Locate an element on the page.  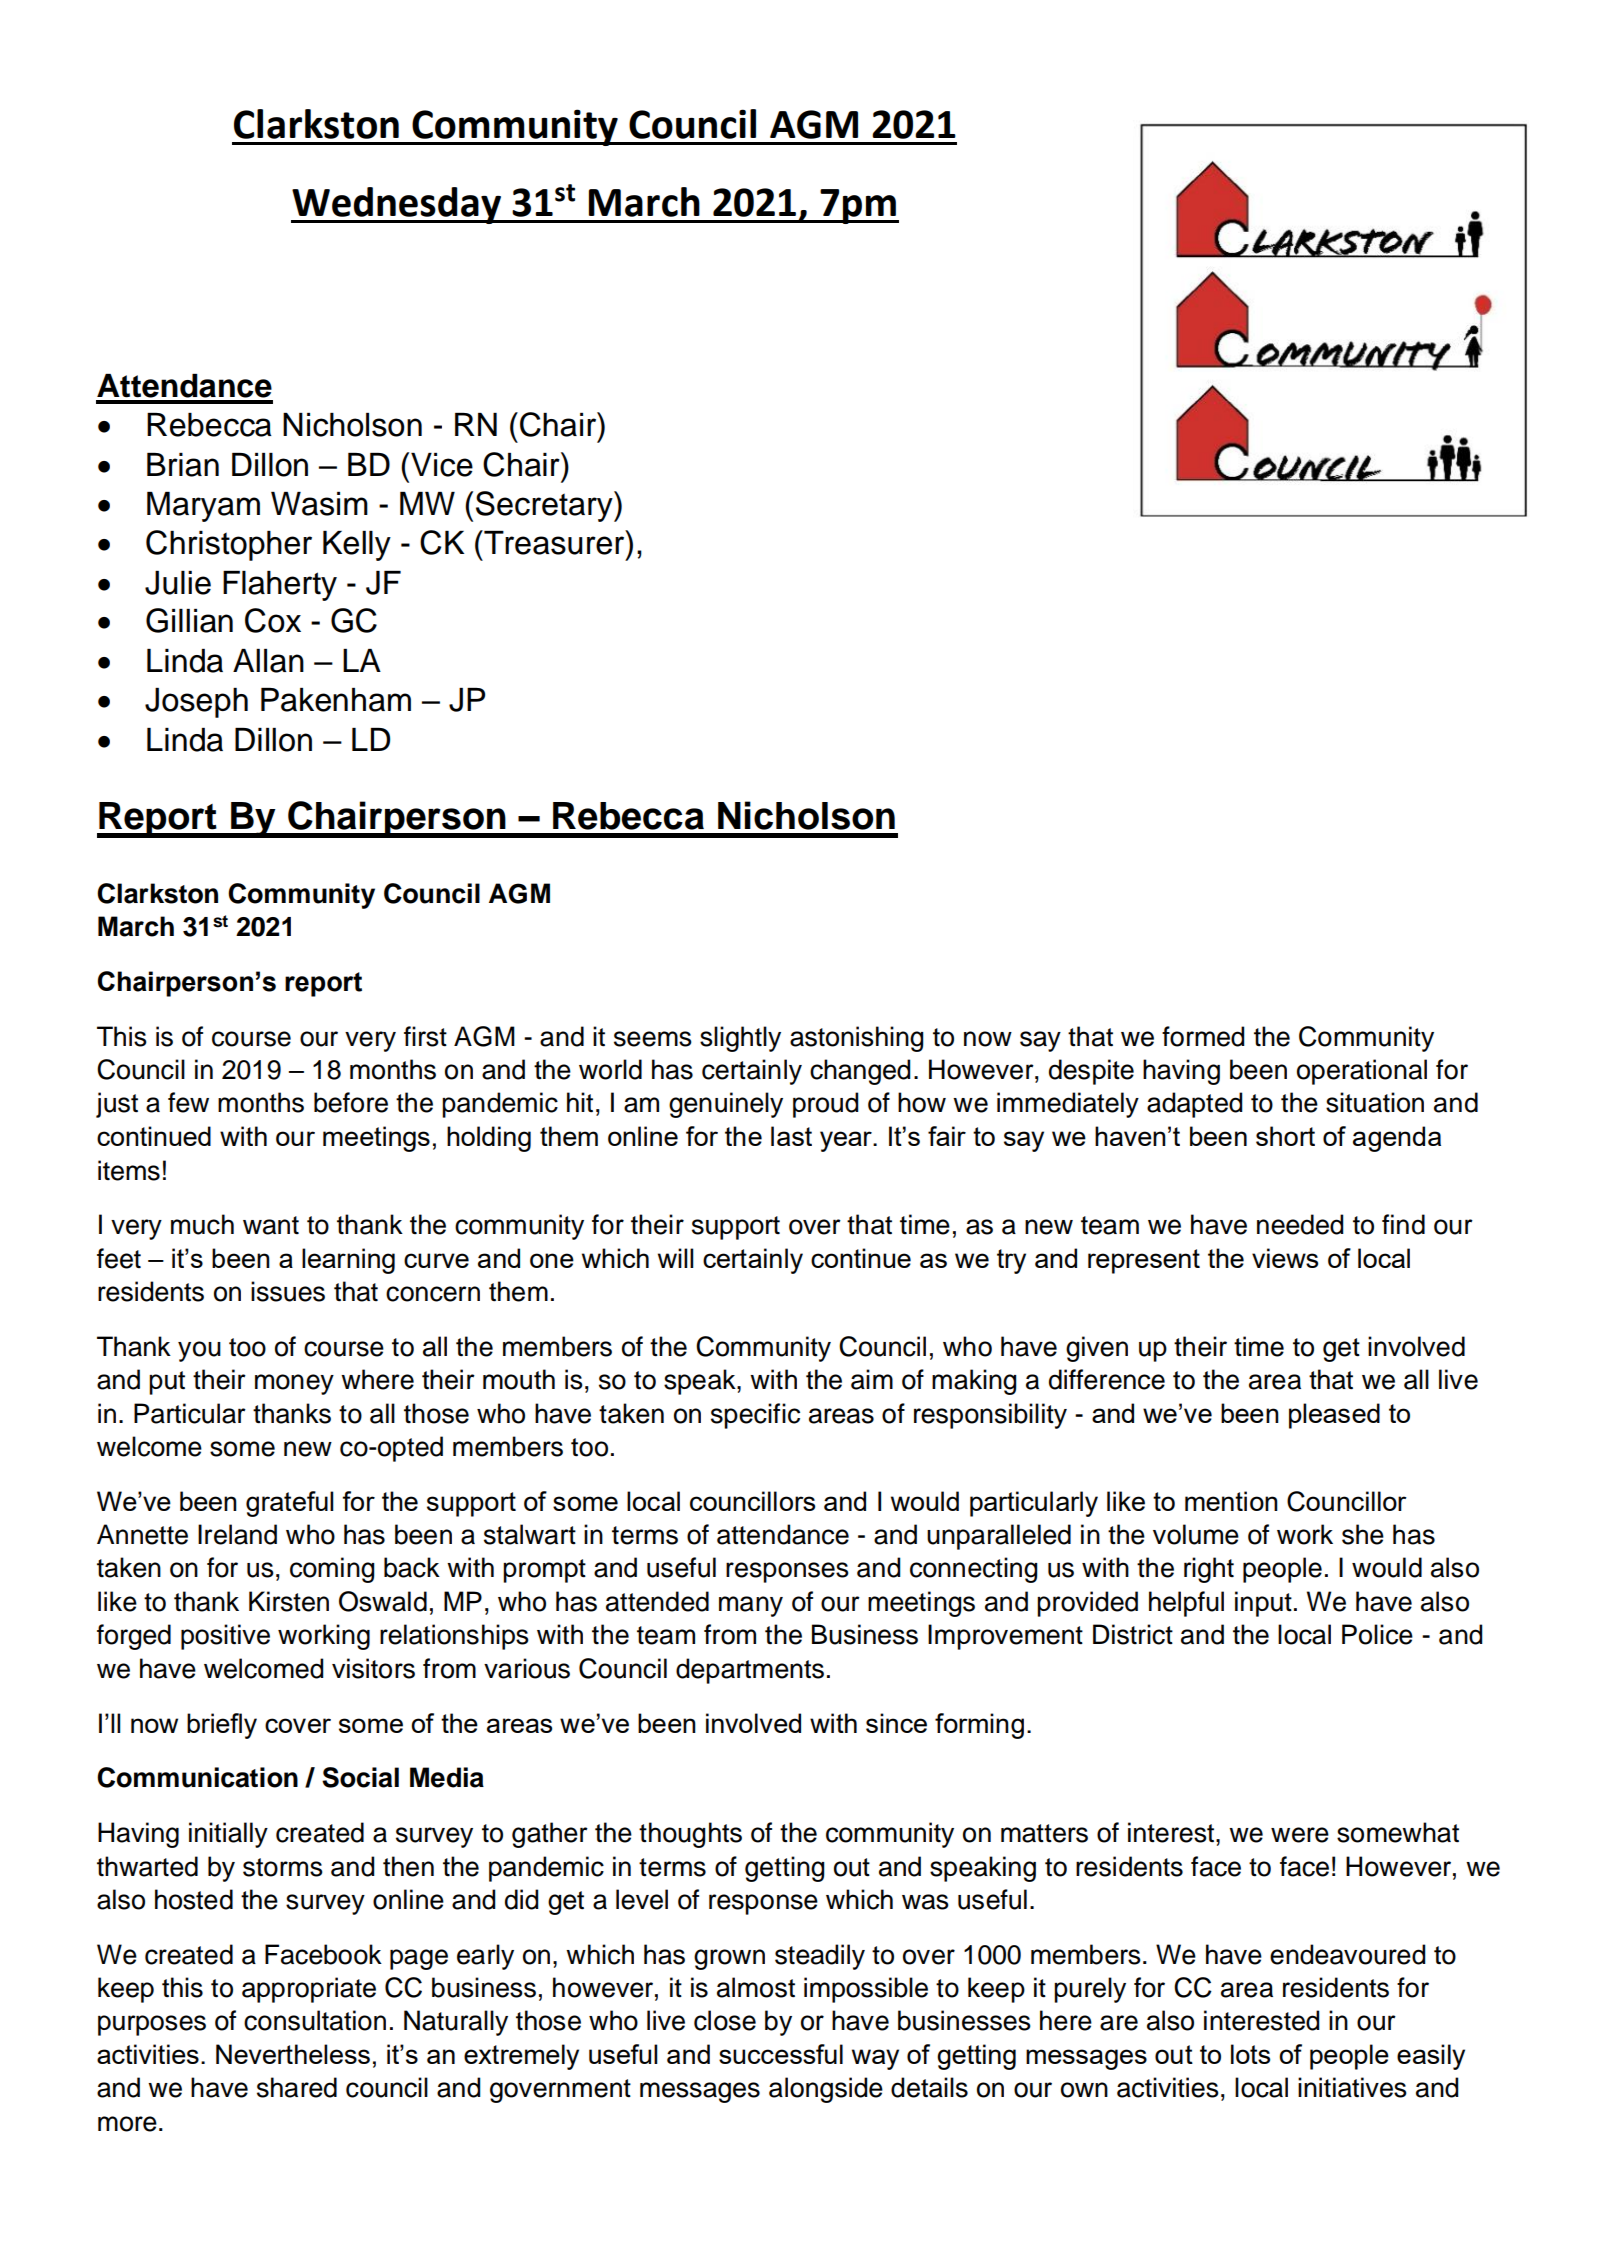
formed is located at coordinates (1203, 1036).
